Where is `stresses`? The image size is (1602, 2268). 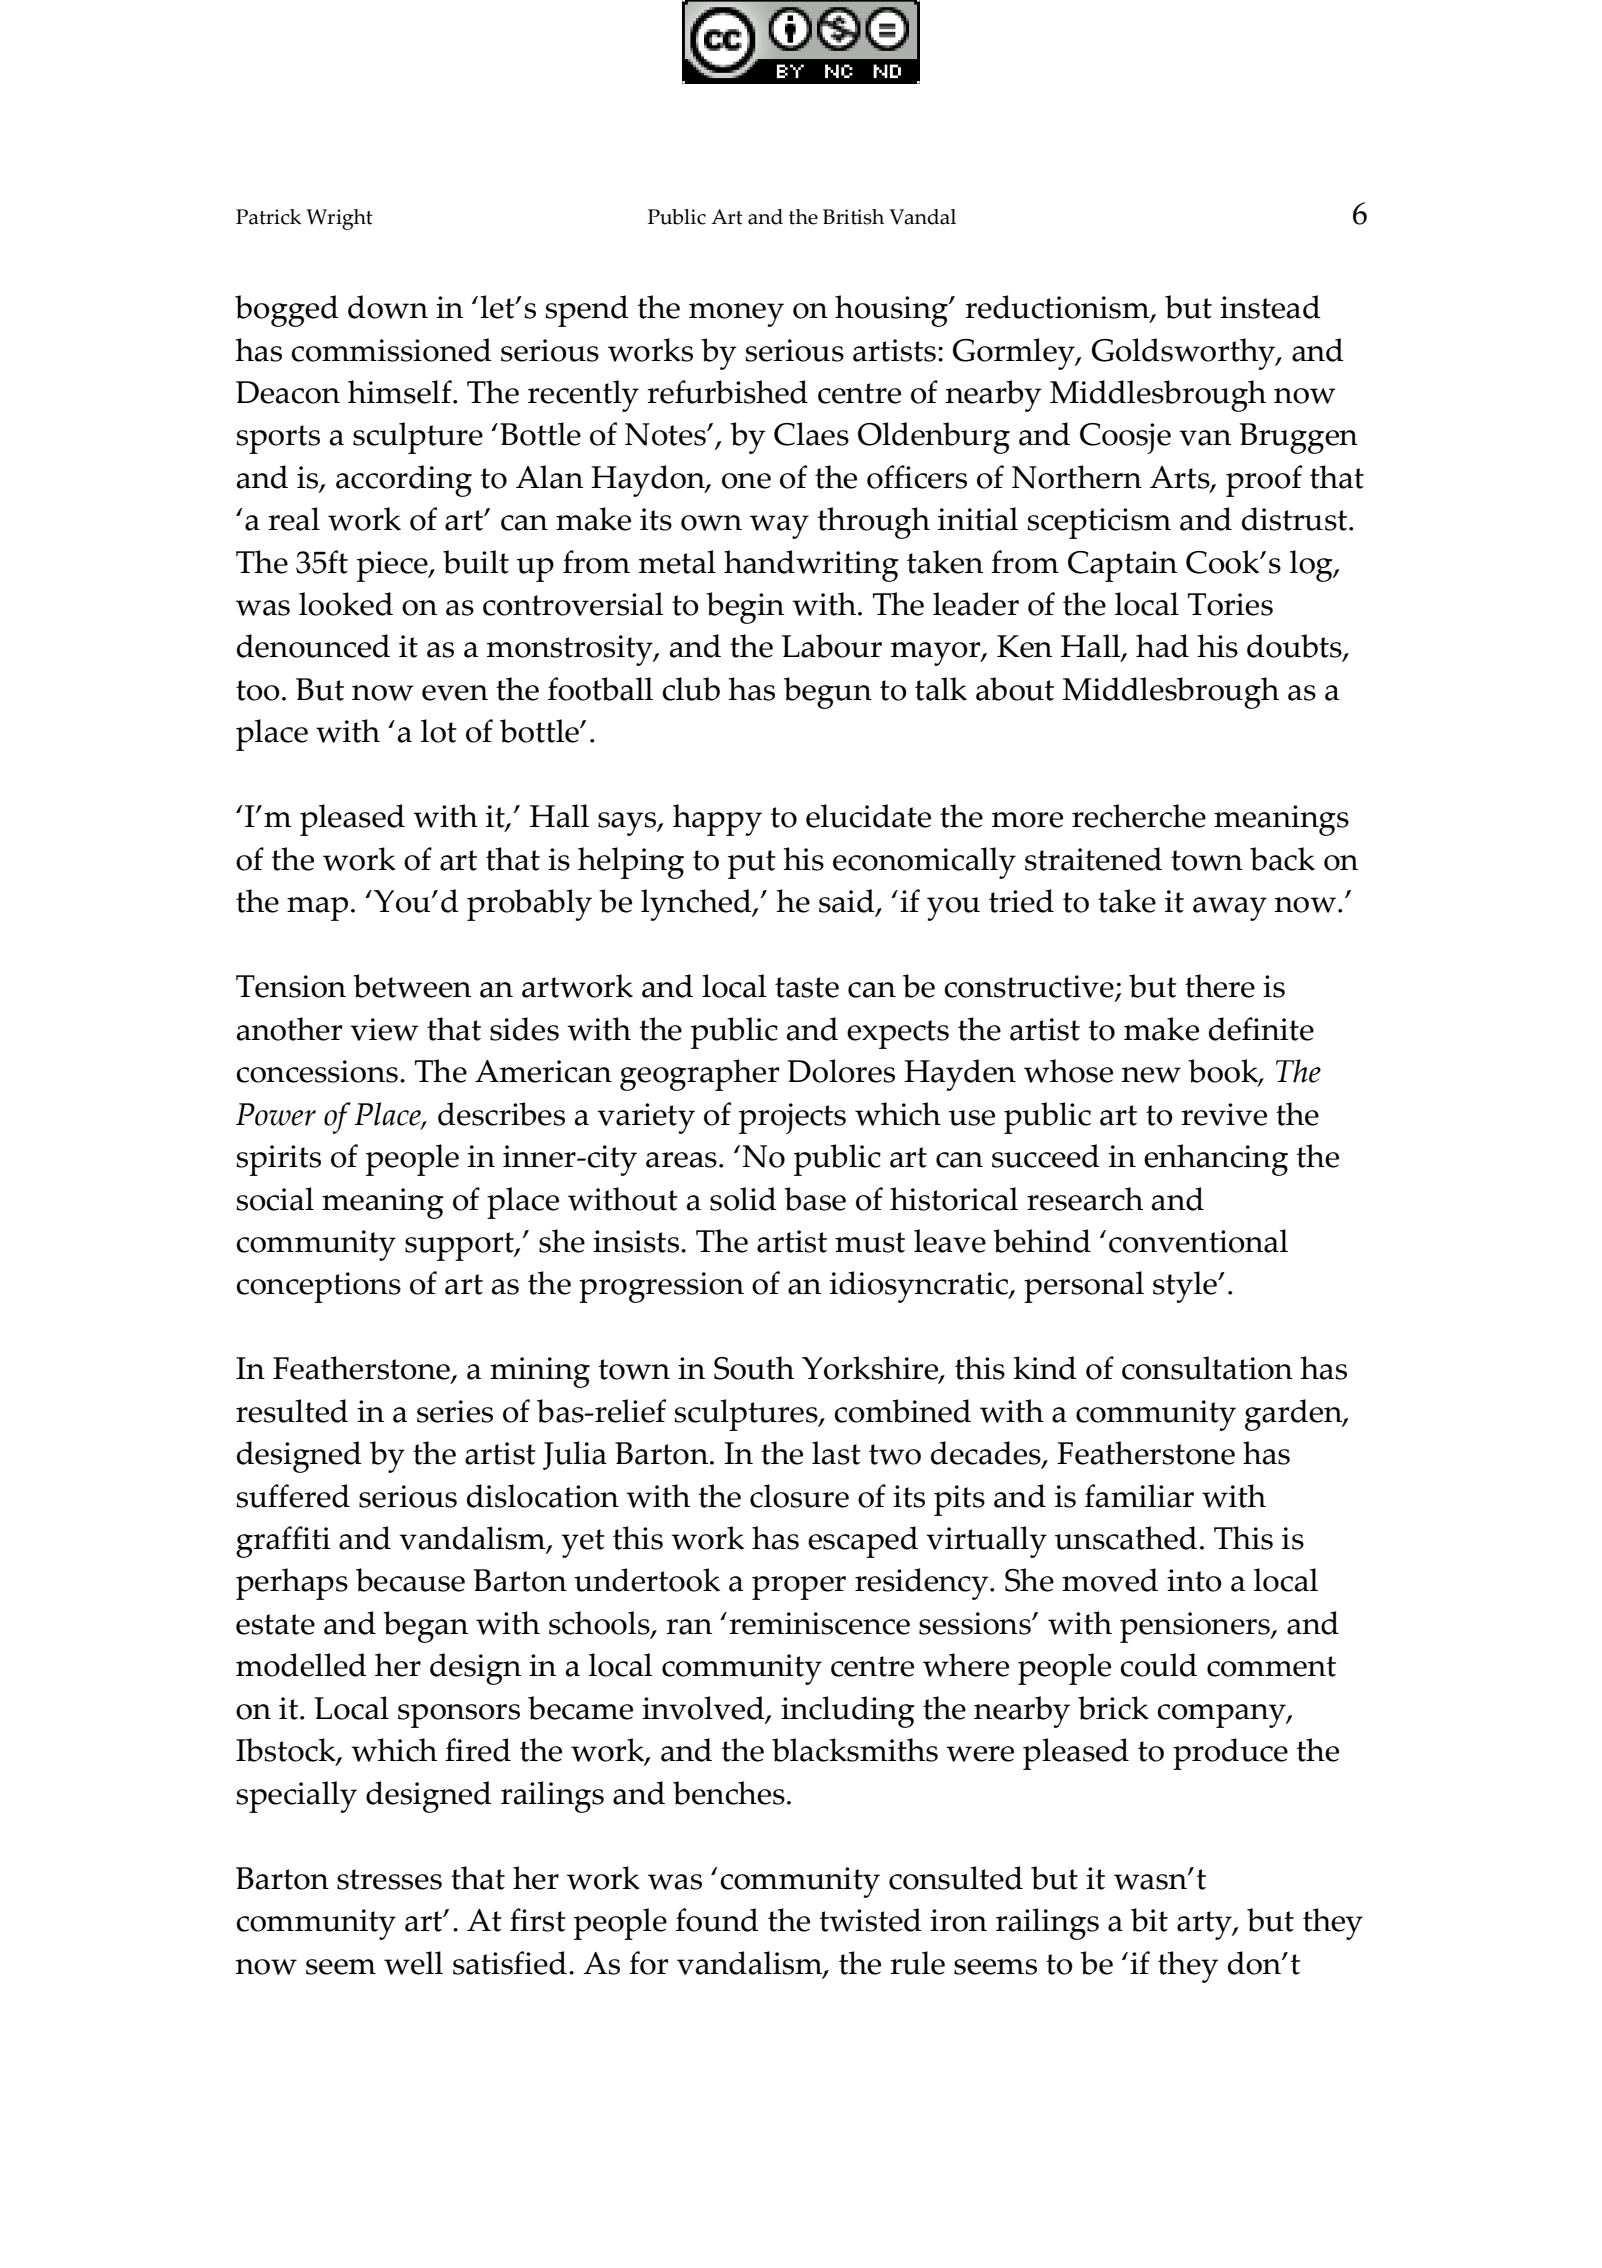 stresses is located at coordinates (389, 1879).
